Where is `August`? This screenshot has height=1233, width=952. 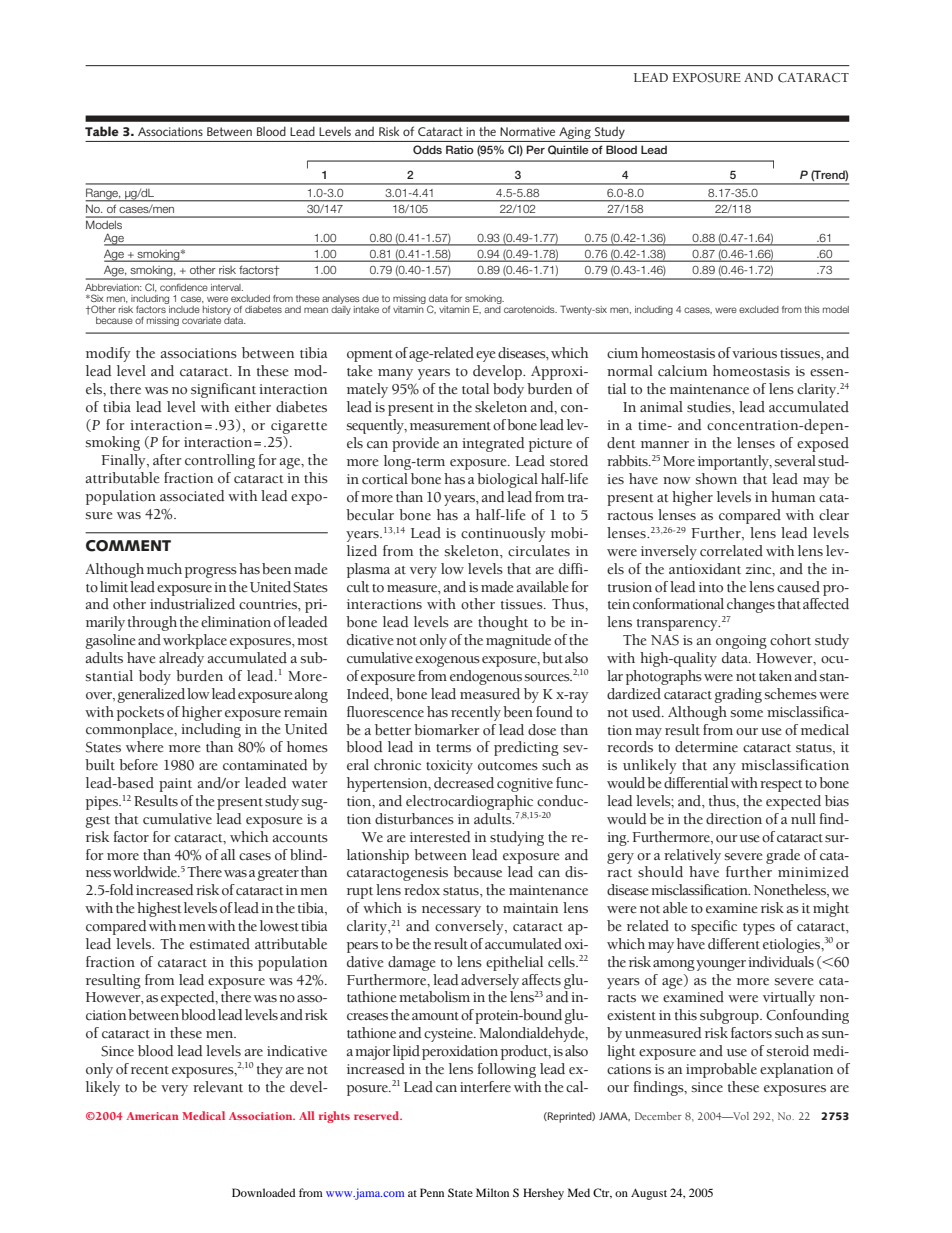
August is located at coordinates (649, 1194).
